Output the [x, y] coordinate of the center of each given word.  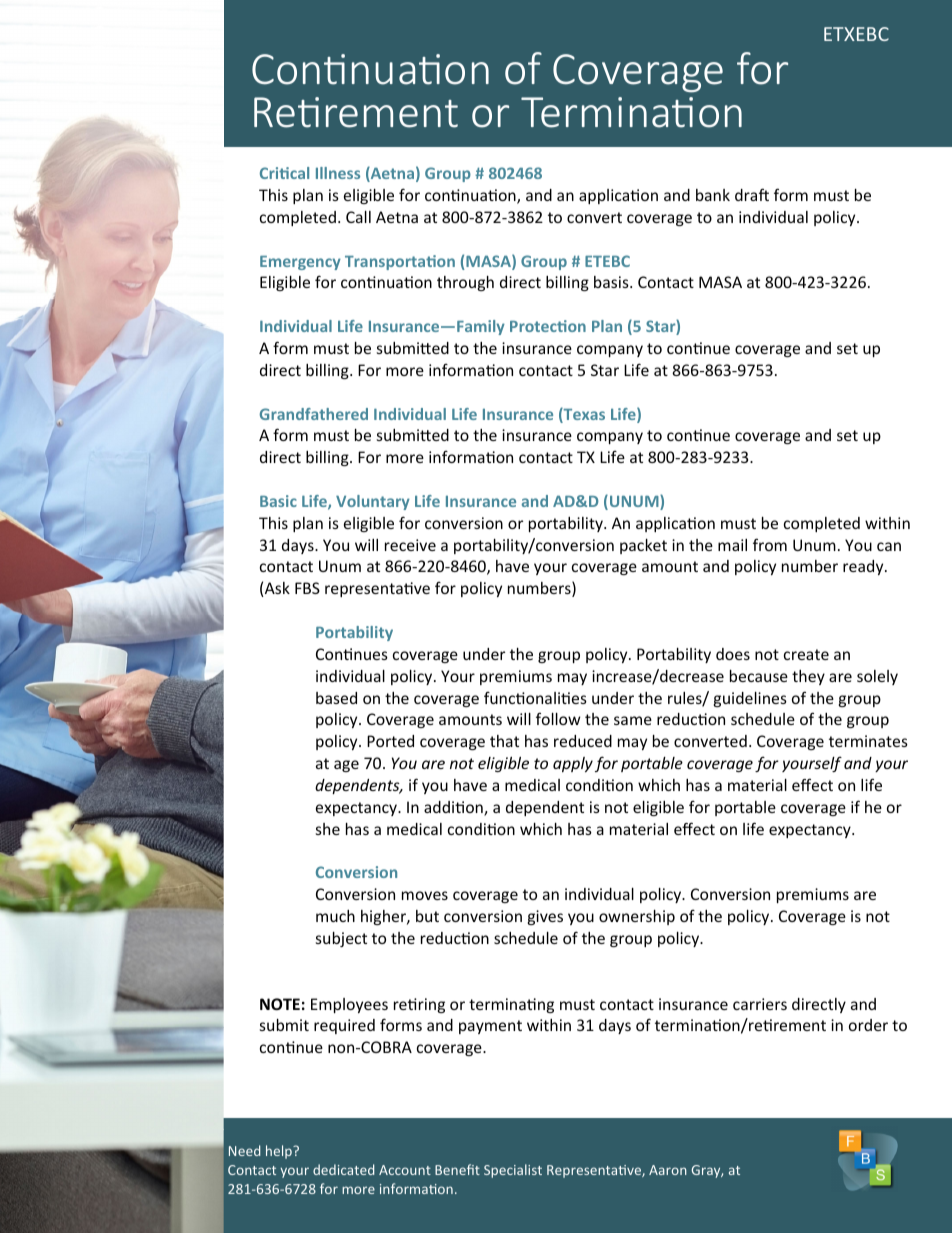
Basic [278, 501]
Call [358, 217]
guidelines [750, 699]
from [770, 544]
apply [573, 764]
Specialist [513, 1171]
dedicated [344, 1169]
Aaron [668, 1170]
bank [713, 195]
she [328, 829]
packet [643, 546]
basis [612, 282]
